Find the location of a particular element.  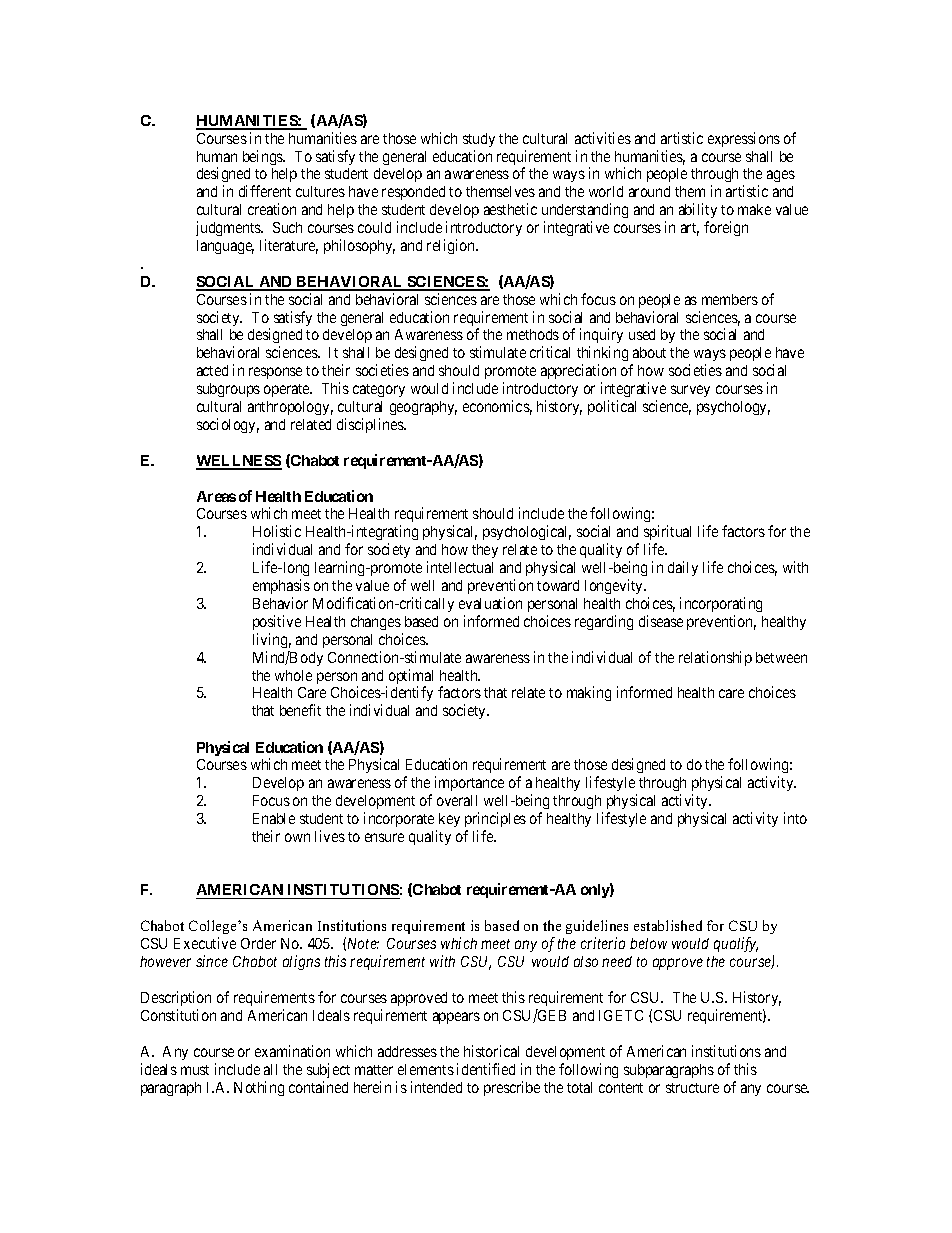

incorporating is located at coordinates (721, 604).
